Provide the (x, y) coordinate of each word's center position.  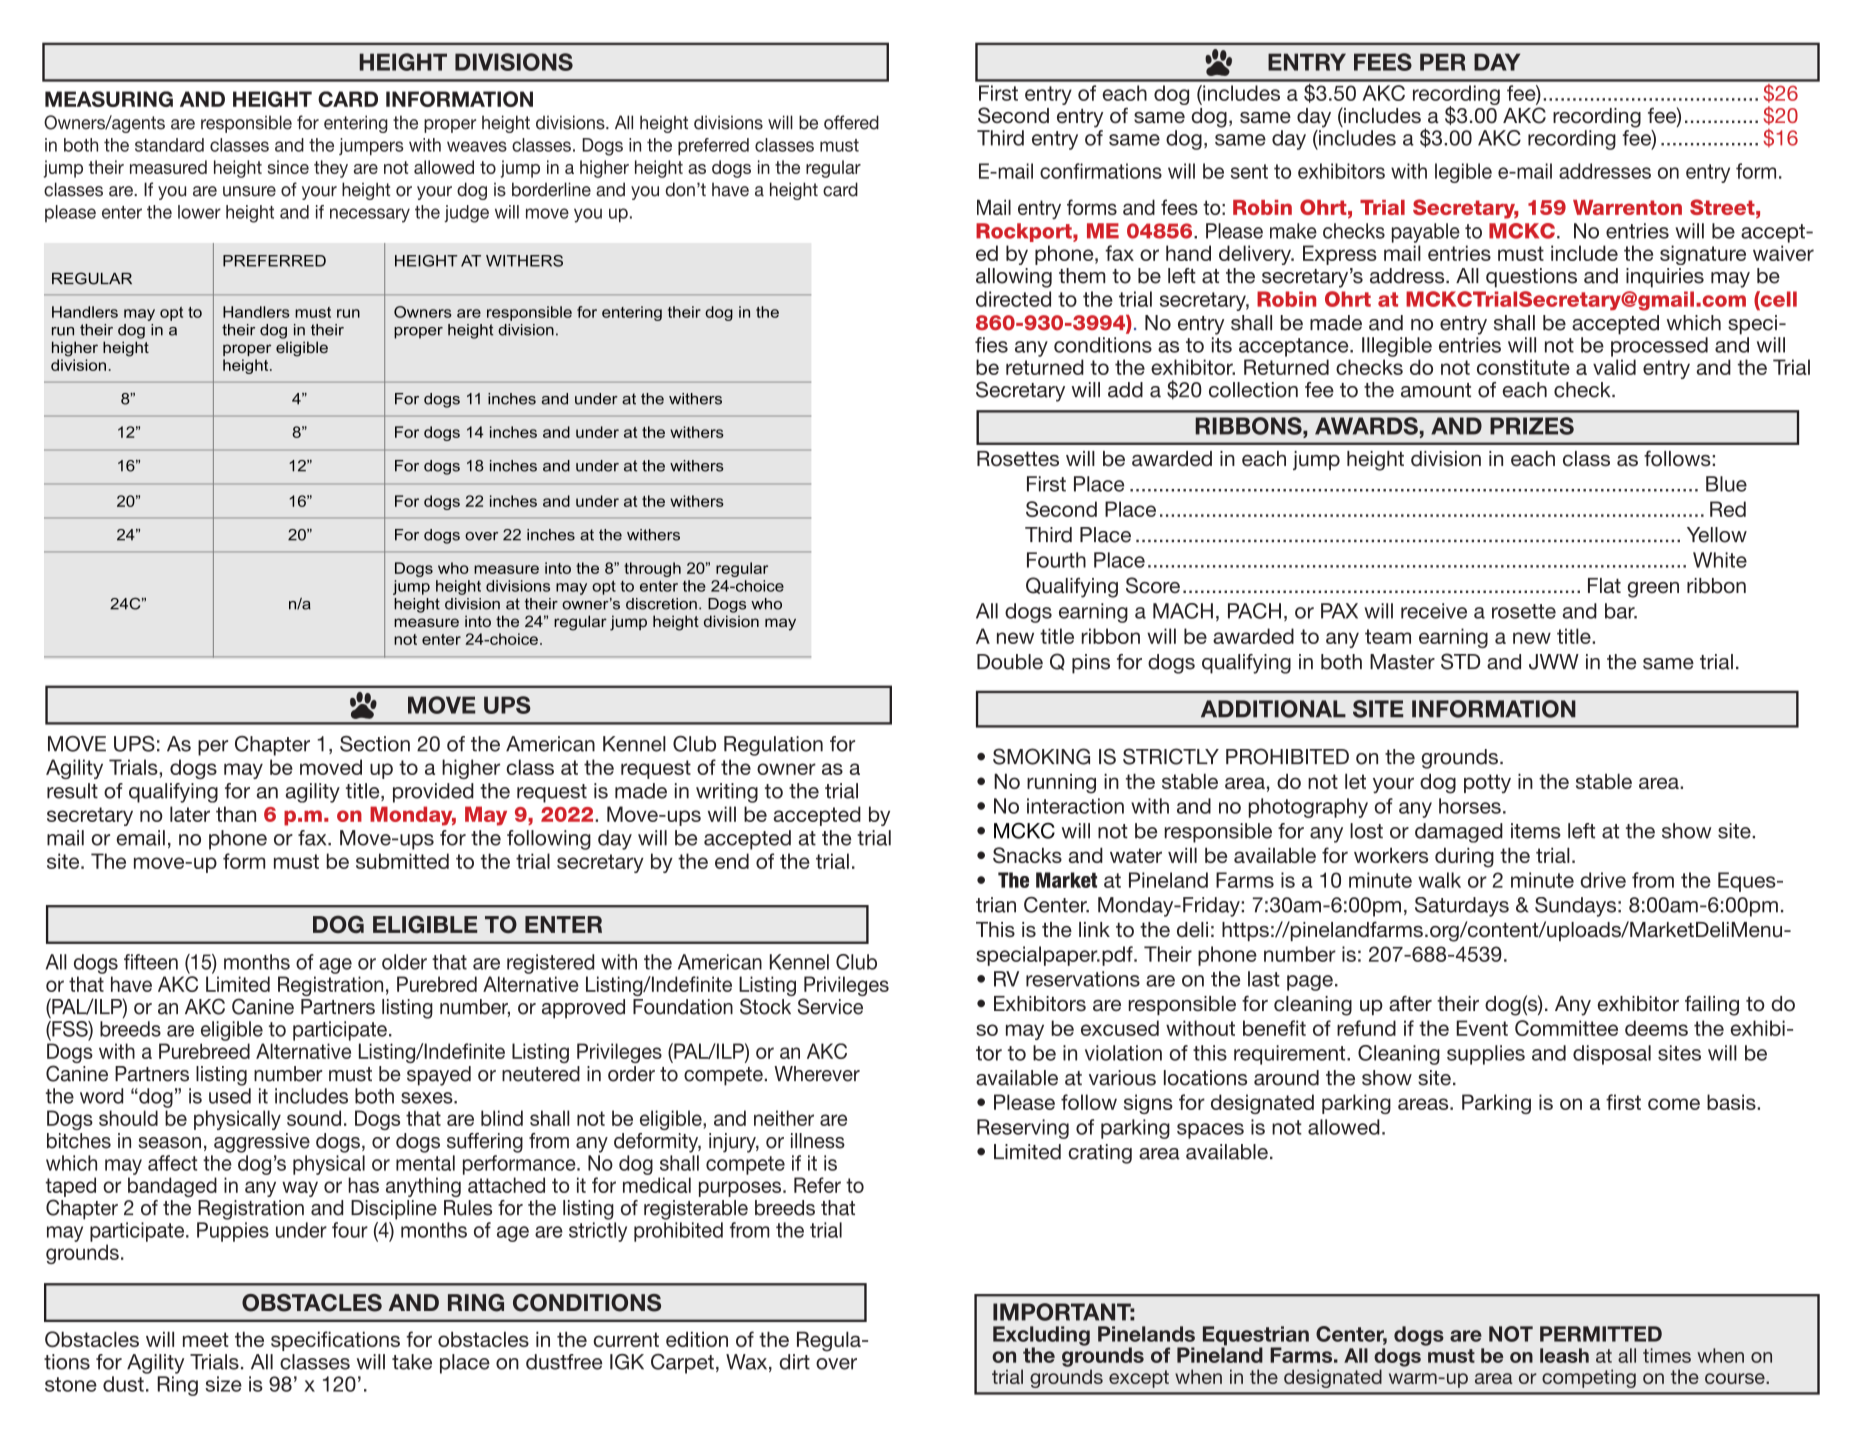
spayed (439, 1076)
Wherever (817, 1074)
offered (851, 122)
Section (375, 744)
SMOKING (1041, 756)
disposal (1612, 1055)
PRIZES (1532, 426)
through (652, 569)
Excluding (1041, 1337)
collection (1253, 390)
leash (1564, 1355)
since (288, 167)
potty (1487, 783)
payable (1426, 233)
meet (206, 1339)
